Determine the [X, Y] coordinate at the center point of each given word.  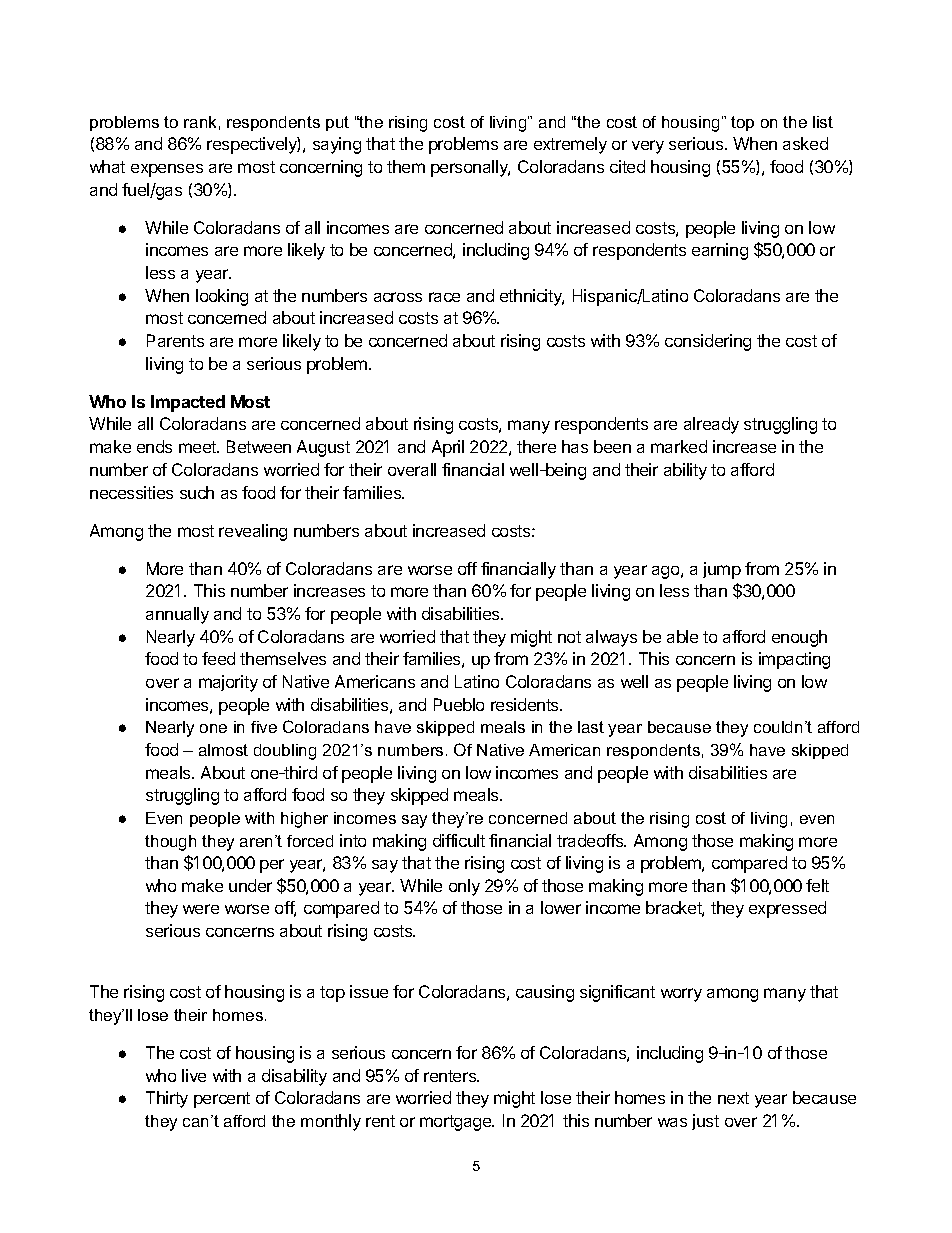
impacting [794, 660]
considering [708, 342]
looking [222, 297]
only [464, 887]
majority [228, 683]
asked [805, 143]
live [194, 1075]
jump [722, 570]
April [448, 448]
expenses [167, 170]
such [197, 492]
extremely [570, 145]
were [201, 909]
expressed [787, 909]
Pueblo [459, 704]
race [444, 297]
